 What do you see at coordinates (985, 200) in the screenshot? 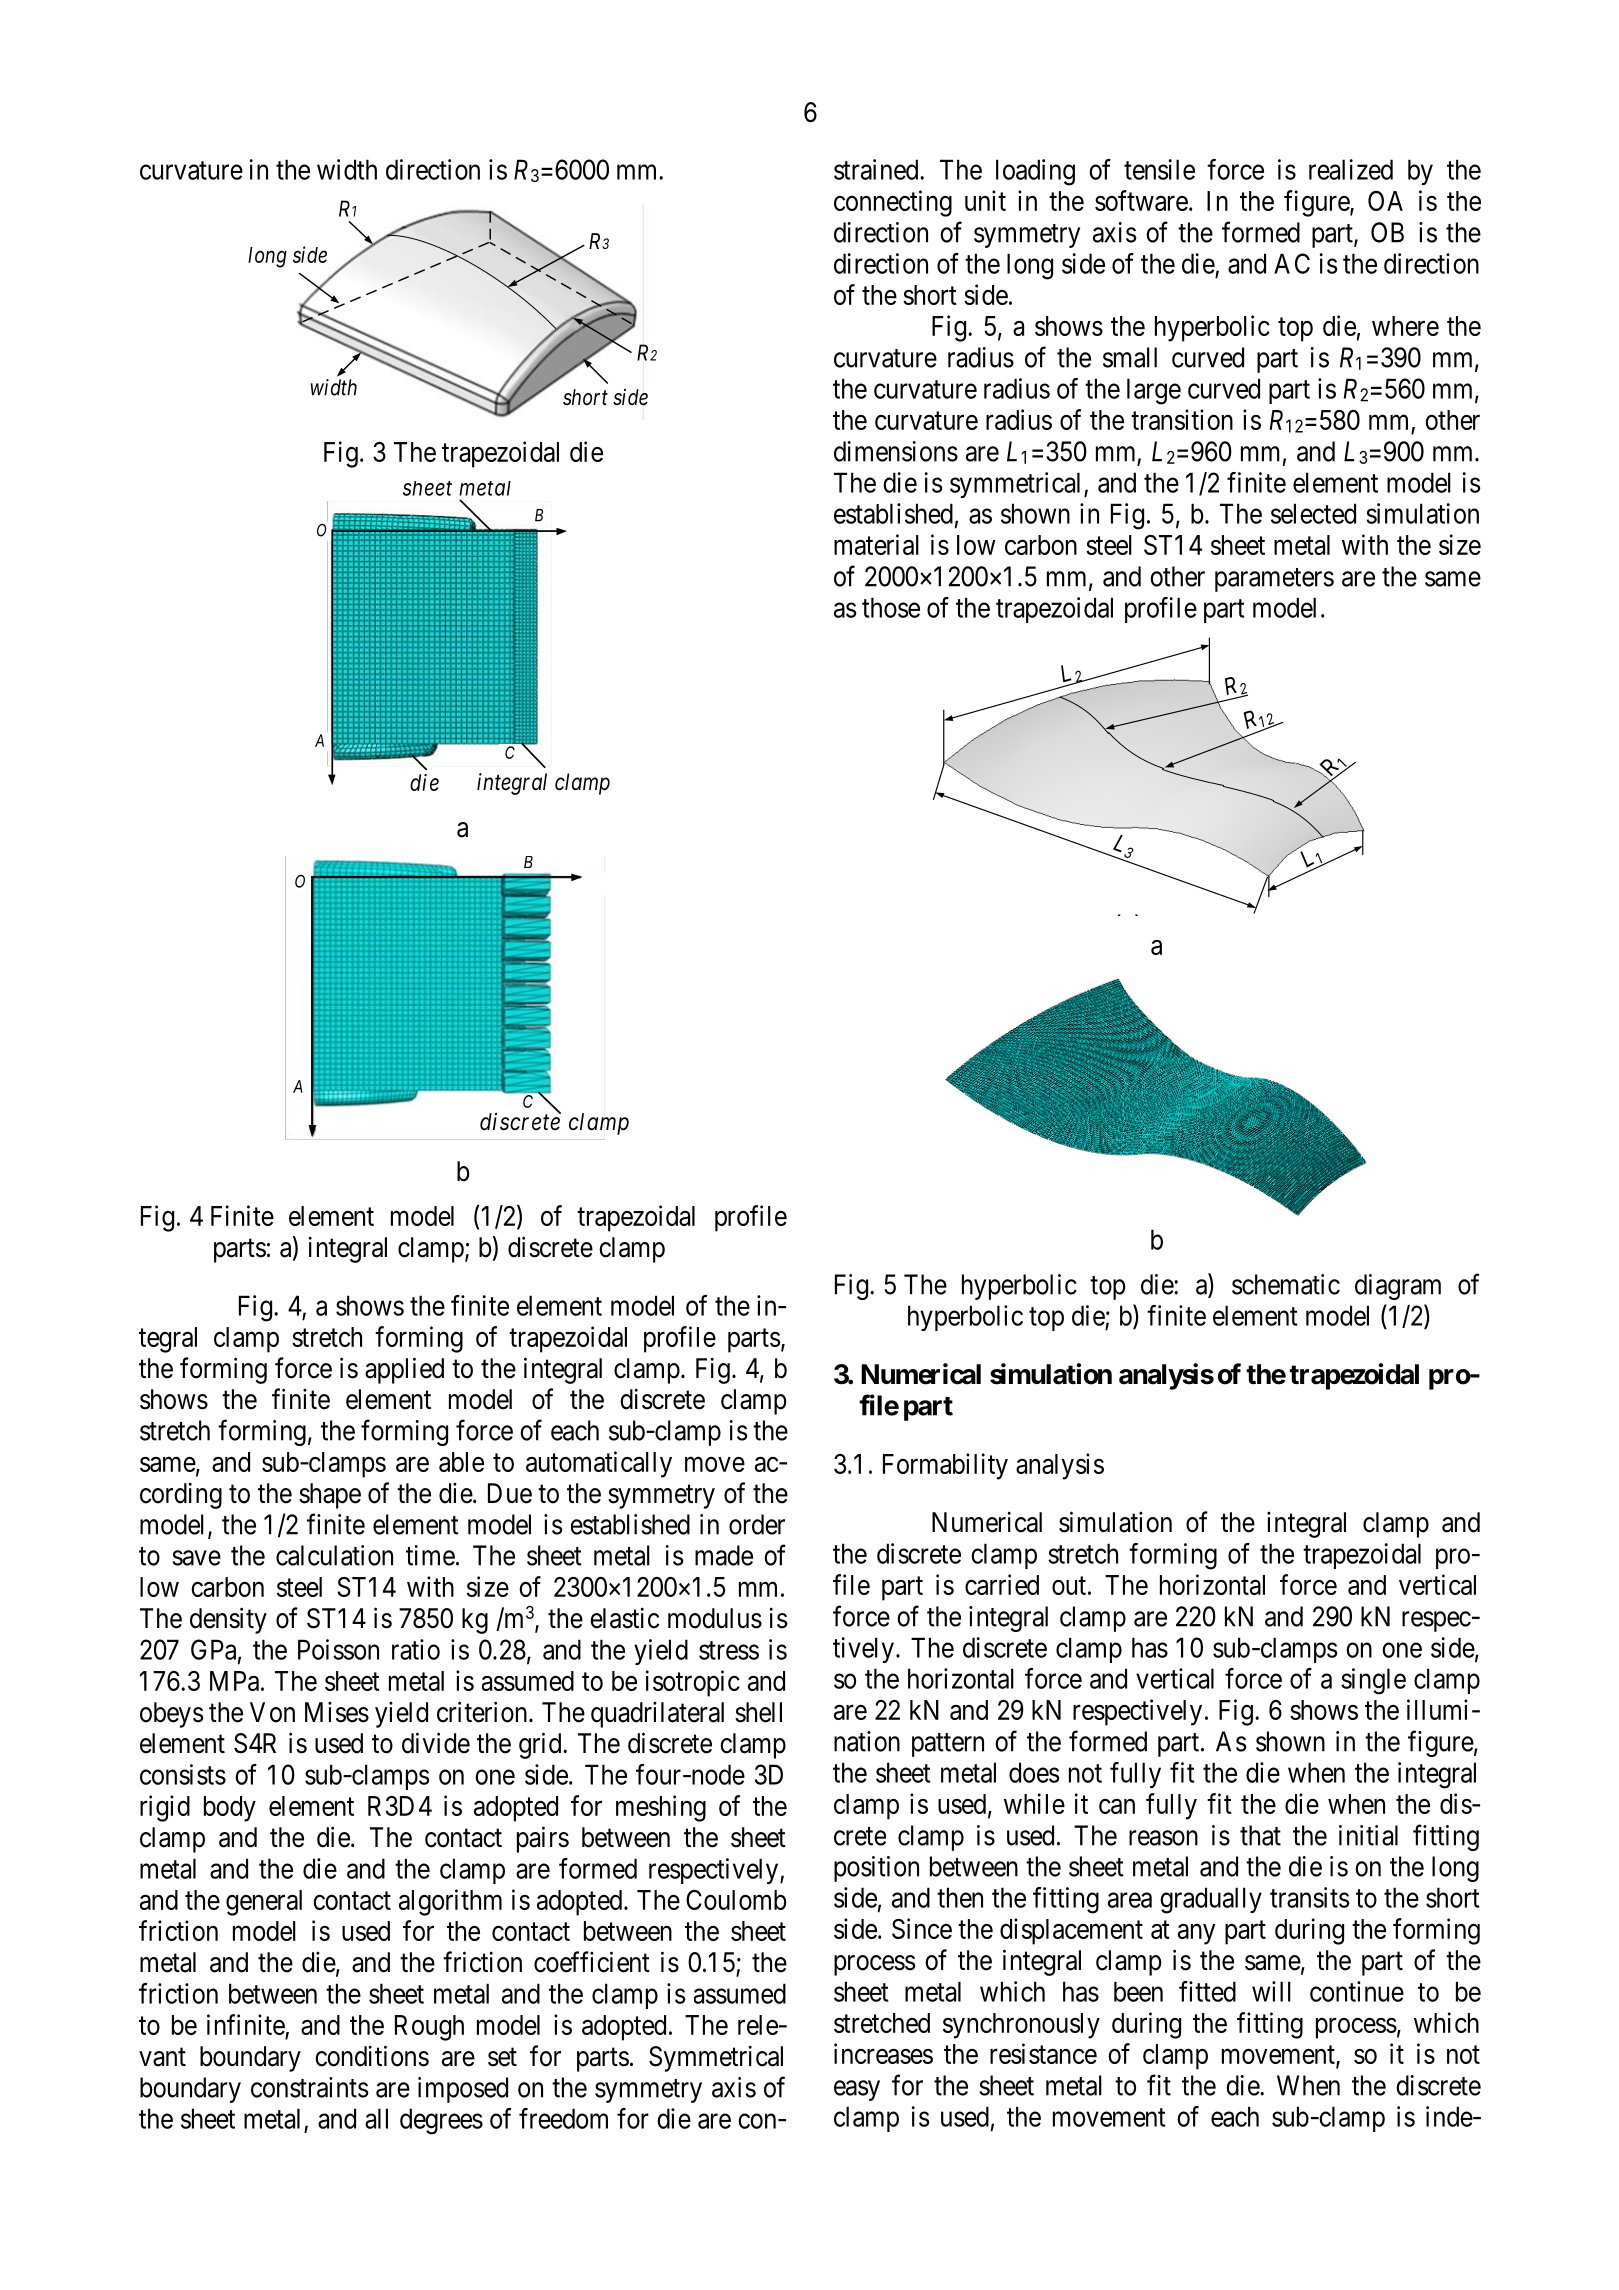
I see `unit` at bounding box center [985, 200].
